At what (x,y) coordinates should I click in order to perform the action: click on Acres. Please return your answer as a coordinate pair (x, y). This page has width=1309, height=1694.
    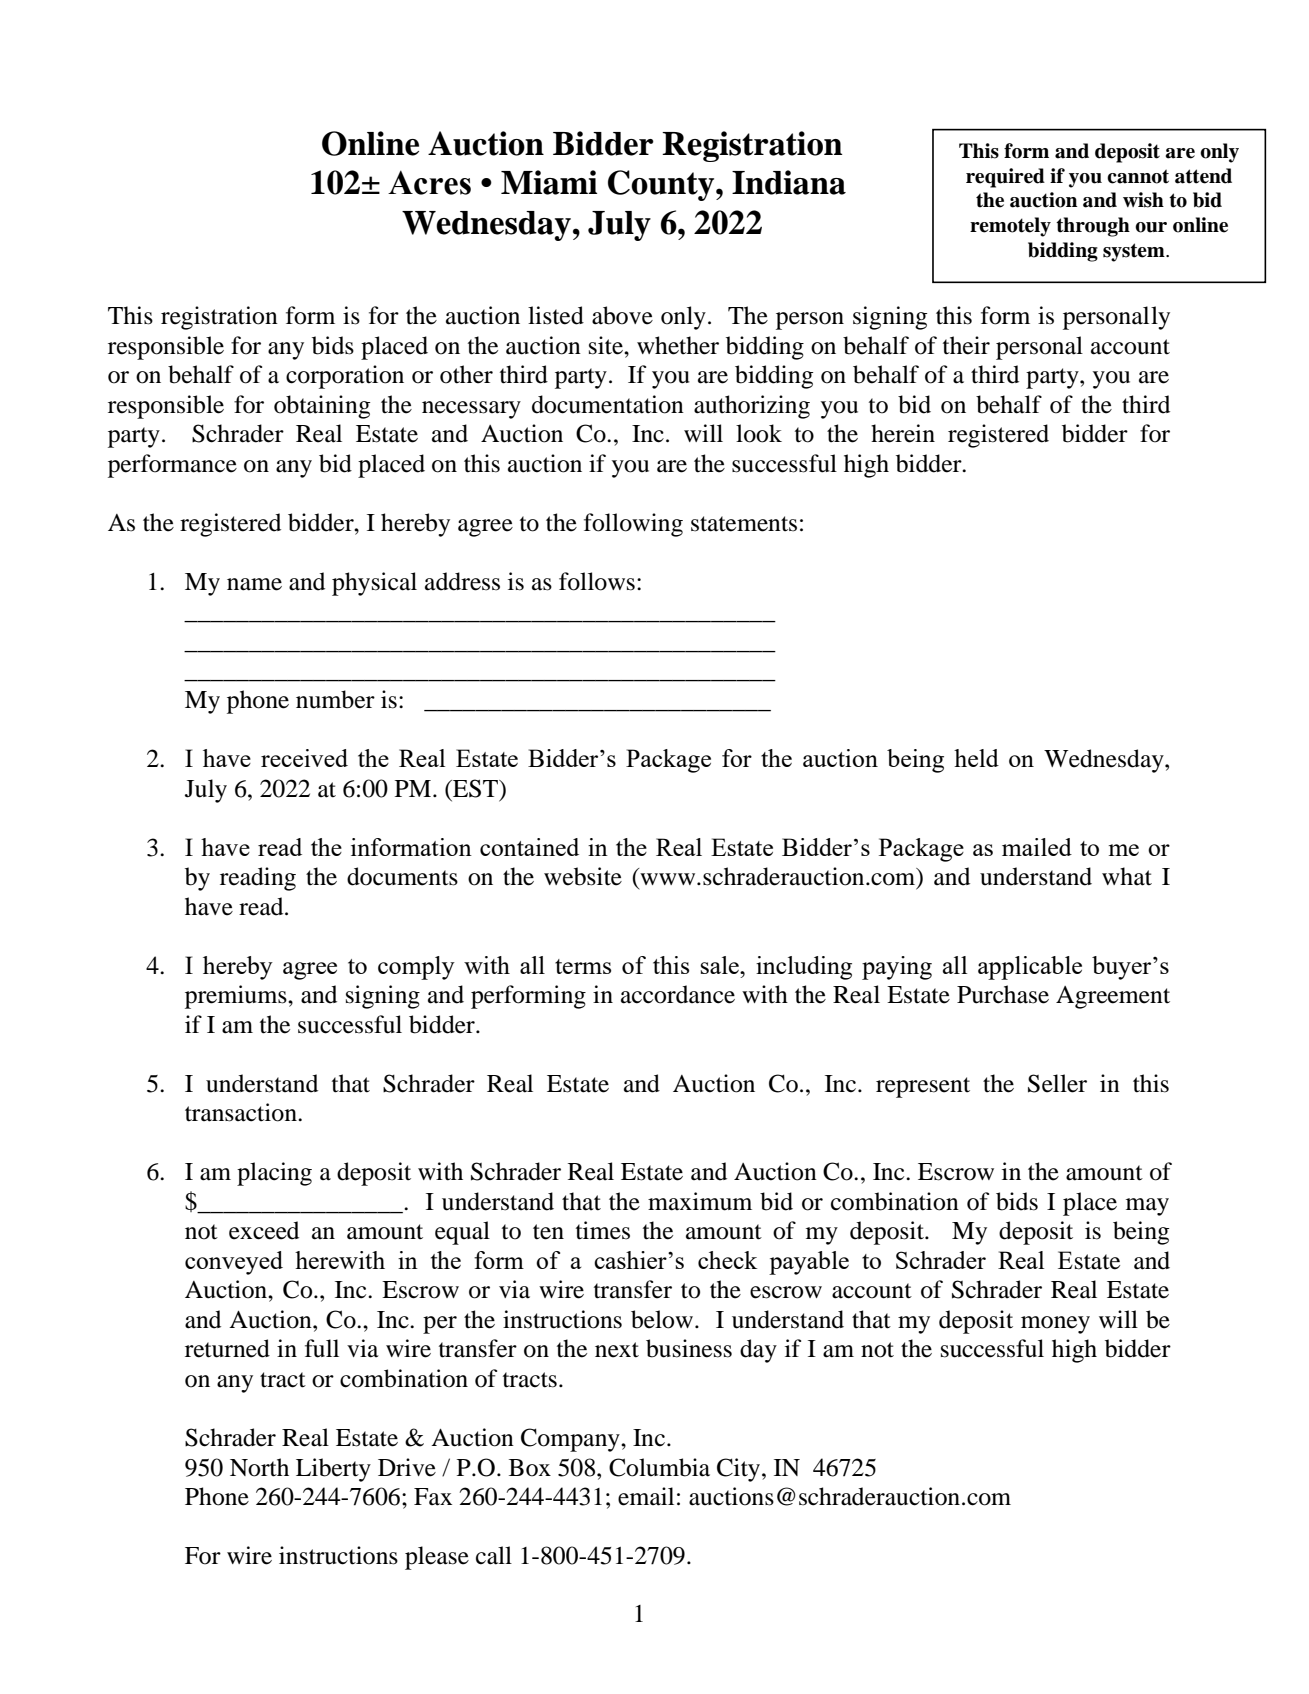
    Looking at the image, I should click on (429, 182).
